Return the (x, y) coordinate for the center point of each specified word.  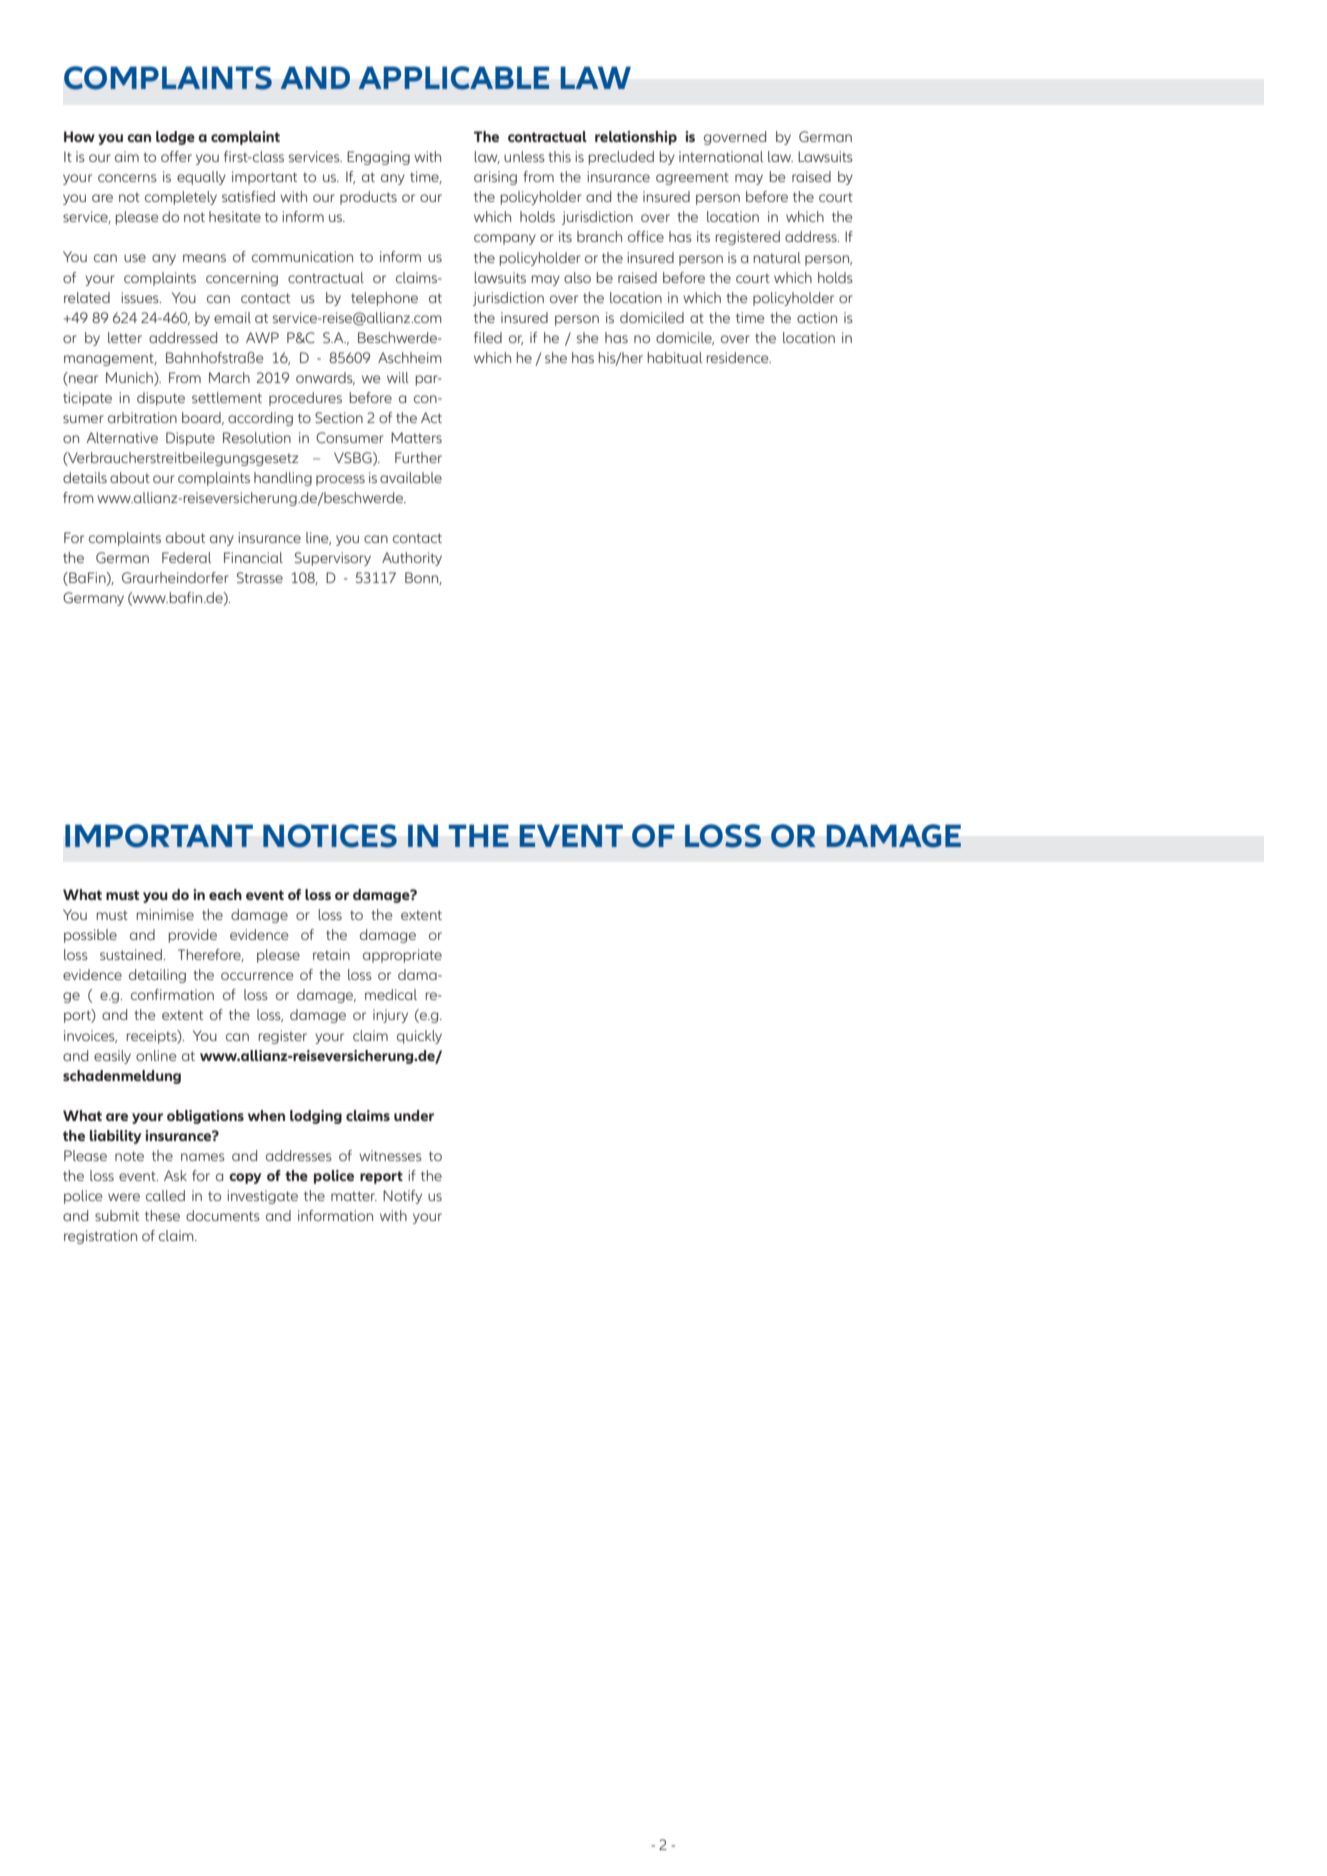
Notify (402, 1197)
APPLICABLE (453, 78)
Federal (186, 557)
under (414, 1115)
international (721, 156)
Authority (412, 559)
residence (739, 357)
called (165, 1195)
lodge (175, 138)
